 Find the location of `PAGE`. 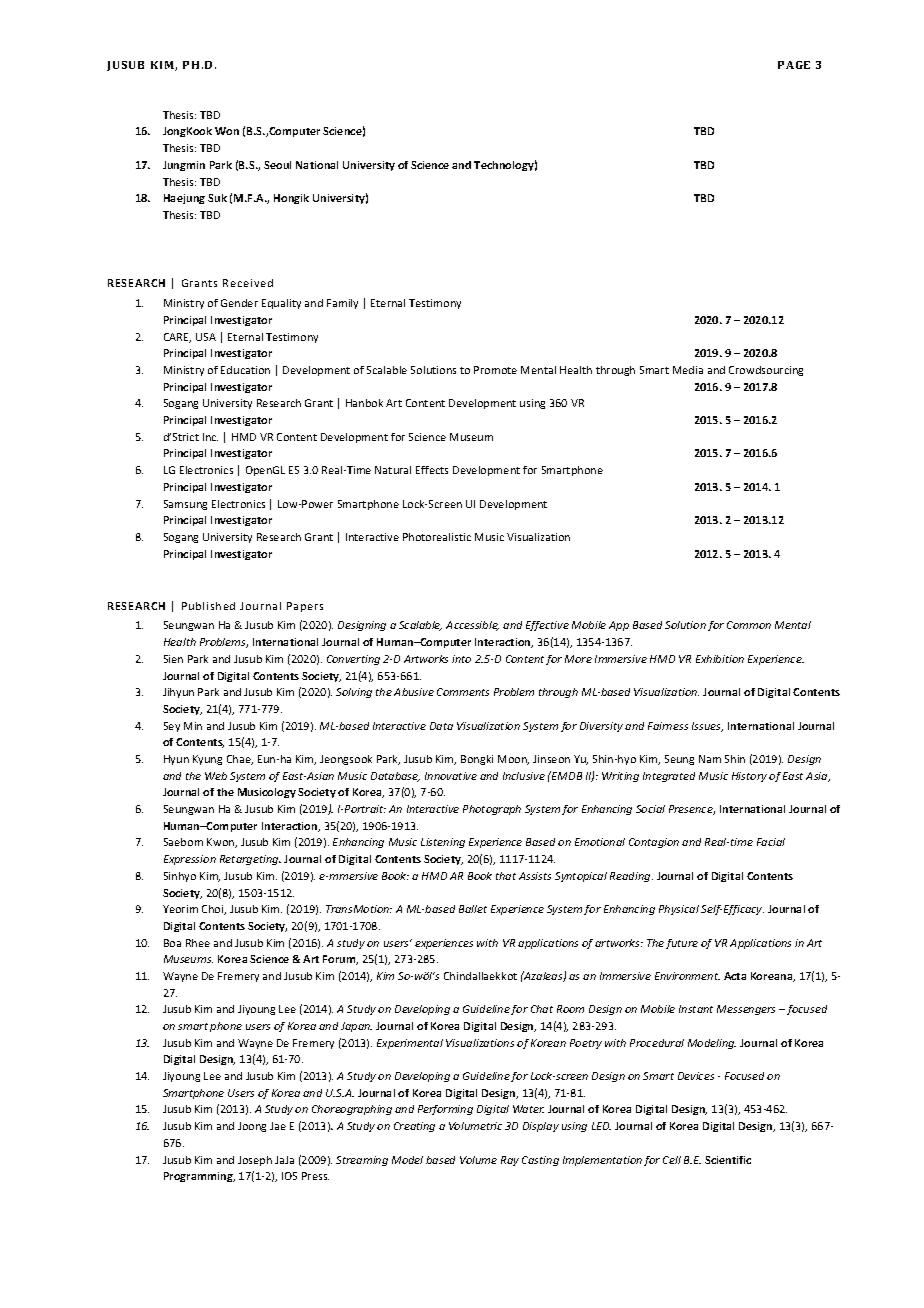

PAGE is located at coordinates (794, 65).
